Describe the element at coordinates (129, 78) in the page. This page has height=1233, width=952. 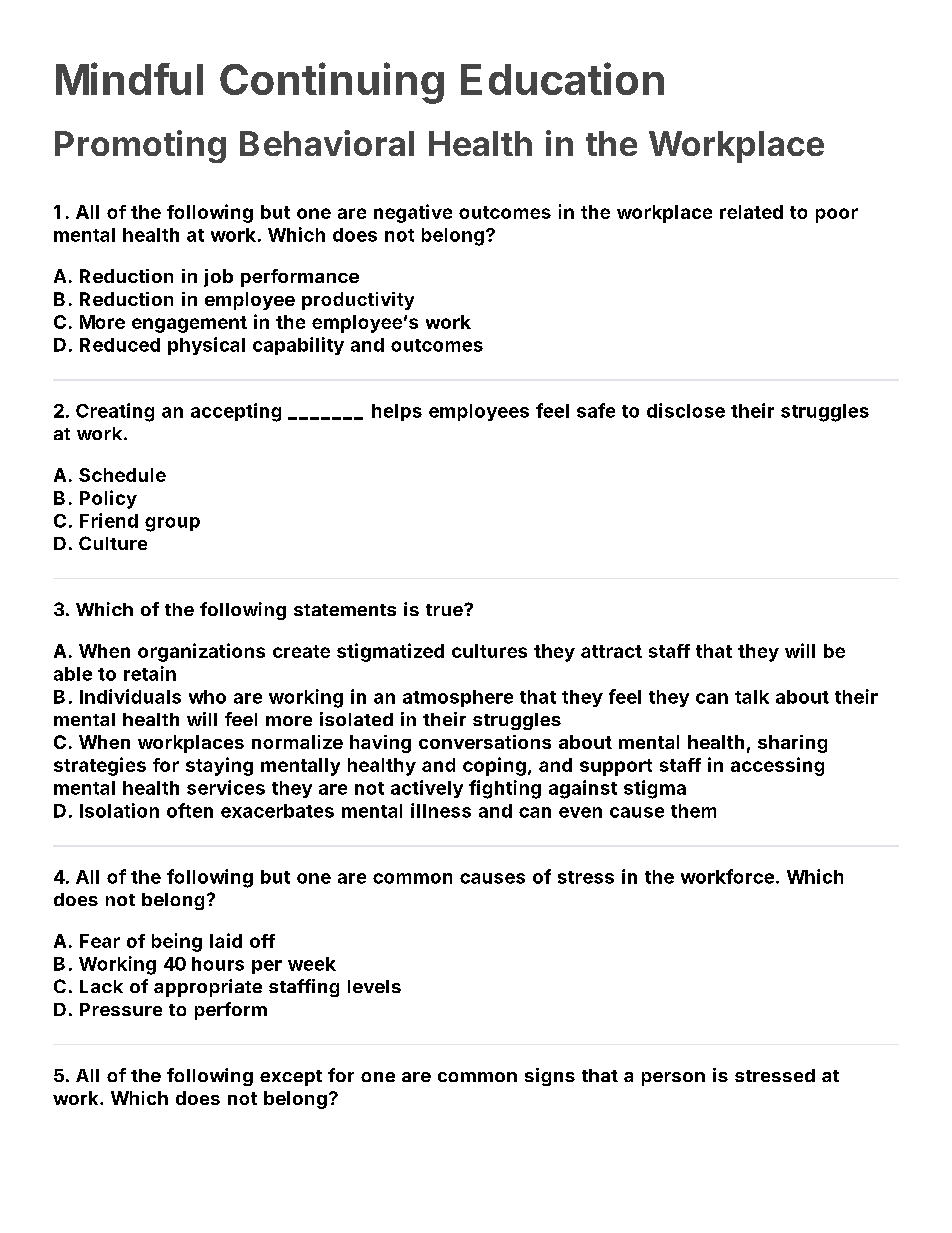
I see `Mindful` at that location.
